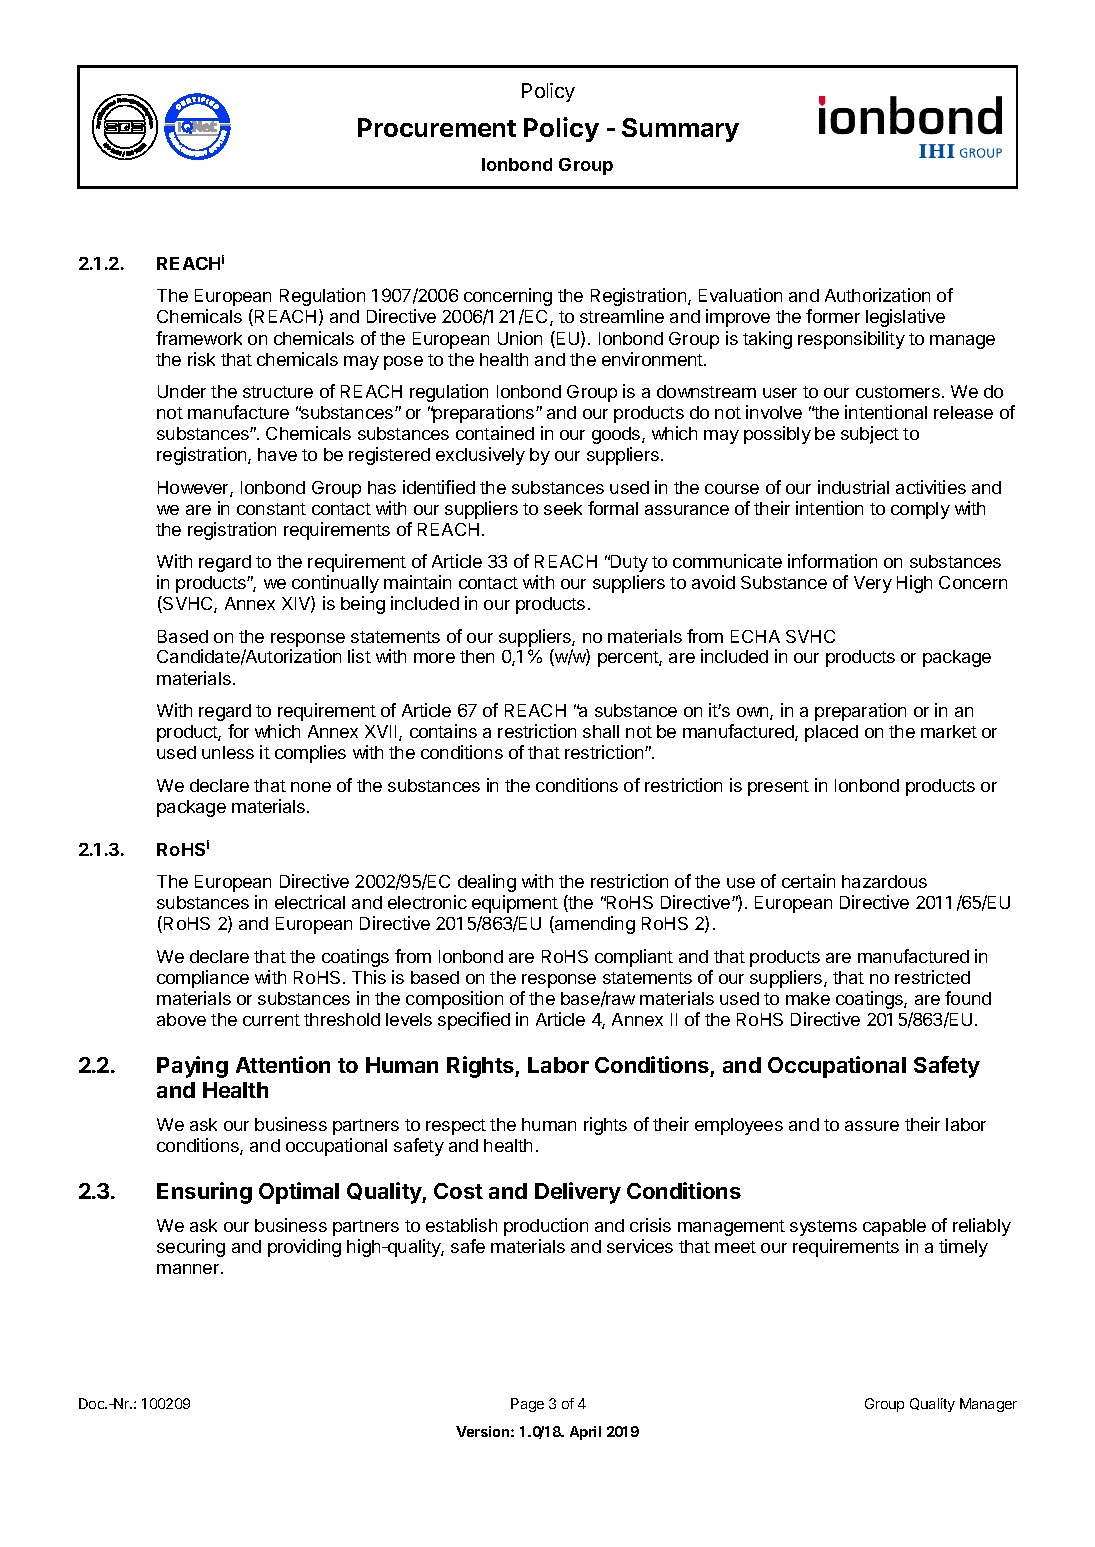 The height and width of the document is (1547, 1095). What do you see at coordinates (189, 1269) in the document?
I see `manner` at bounding box center [189, 1269].
